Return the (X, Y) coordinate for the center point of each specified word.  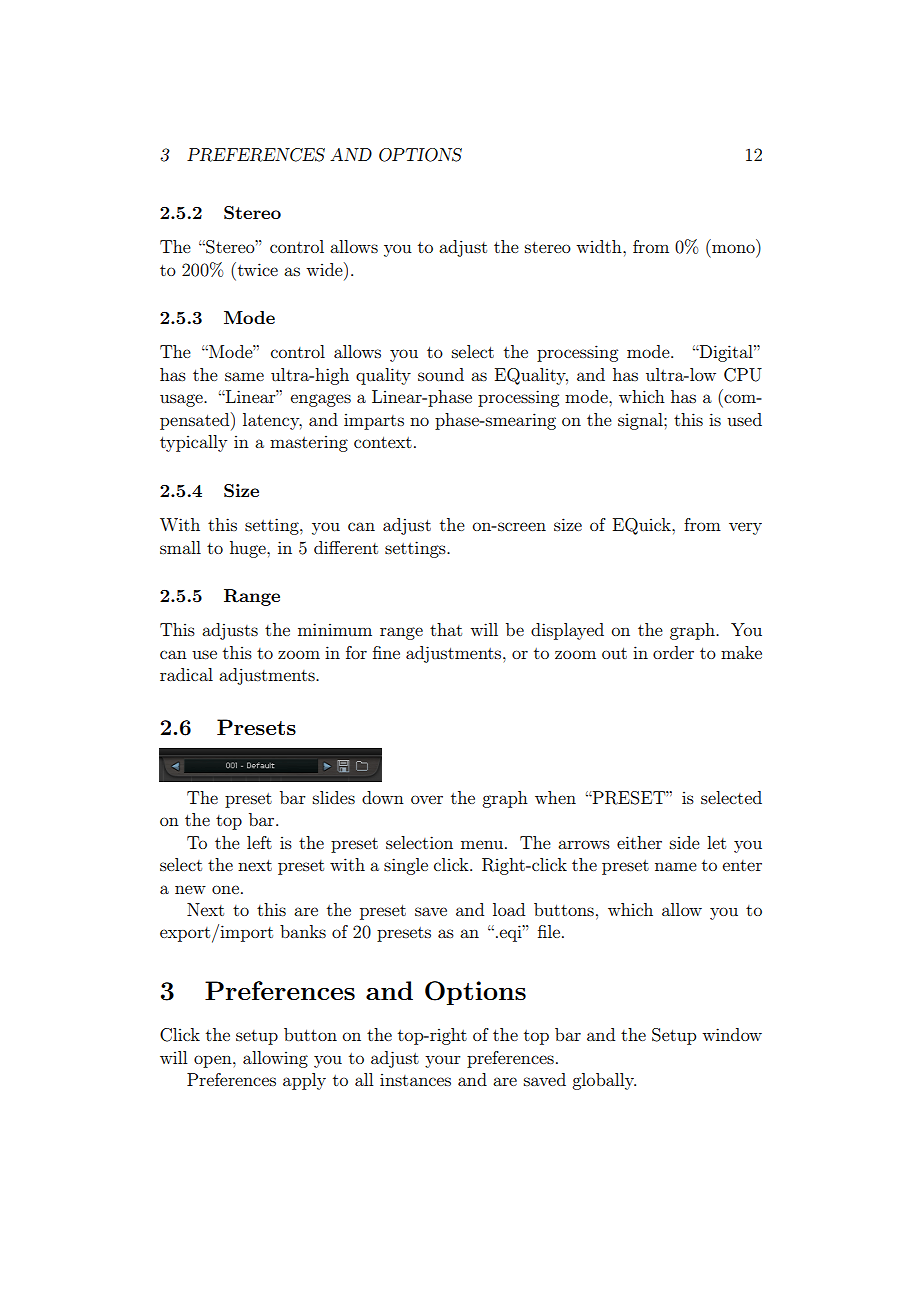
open (214, 1061)
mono (733, 248)
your (443, 1061)
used (744, 419)
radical (186, 674)
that (446, 629)
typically (193, 443)
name (676, 866)
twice (256, 269)
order (673, 652)
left (259, 842)
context (383, 442)
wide (325, 269)
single (406, 866)
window (732, 1034)
